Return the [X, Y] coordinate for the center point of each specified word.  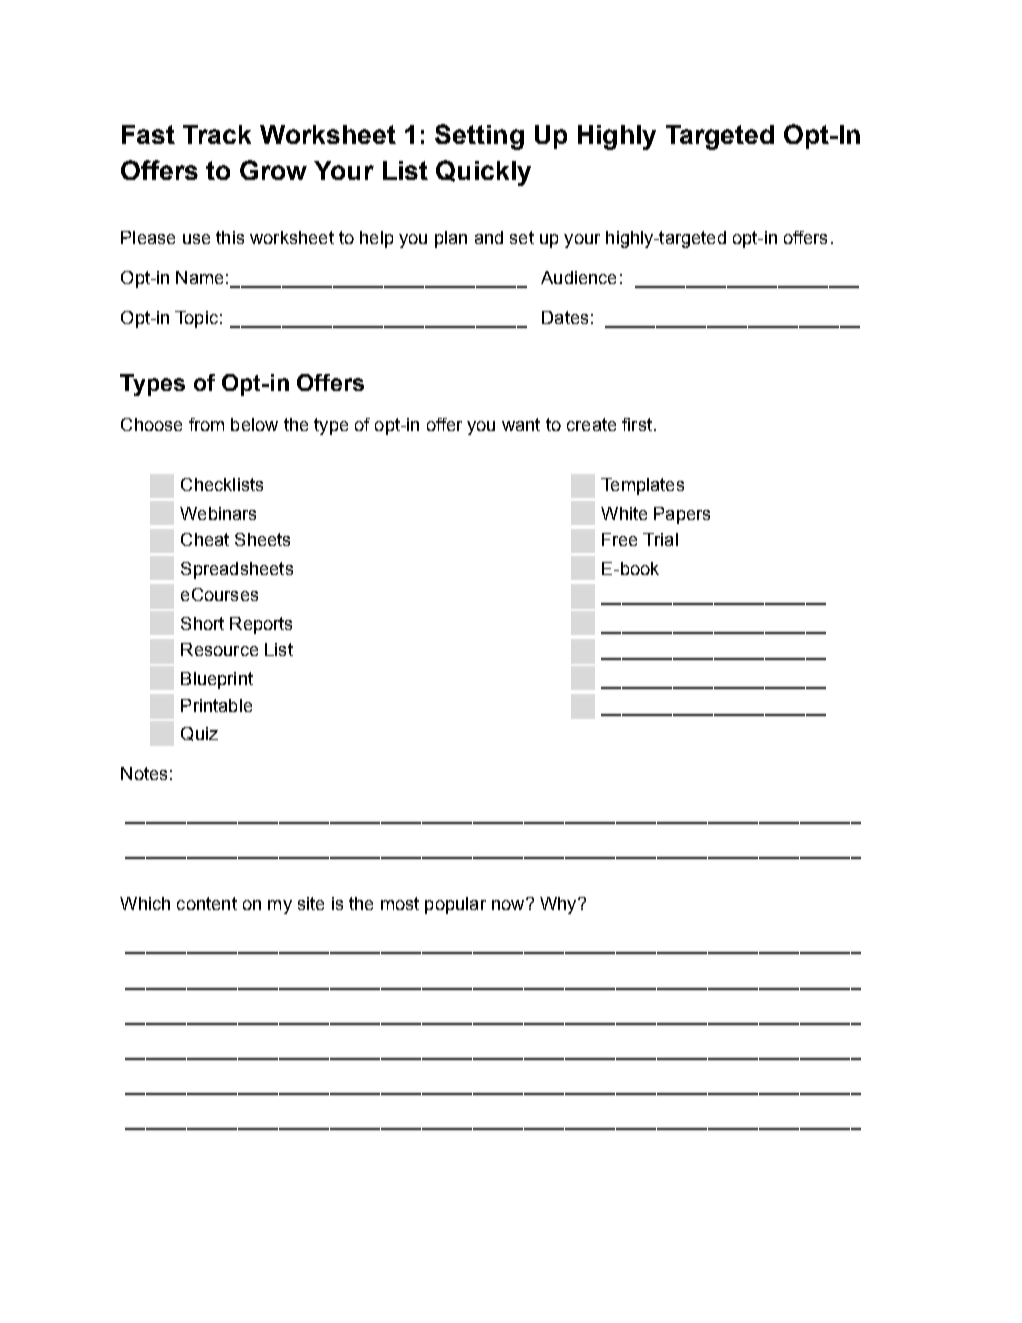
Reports [261, 625]
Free [619, 539]
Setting [479, 137]
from [206, 424]
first [637, 424]
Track [217, 134]
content [207, 903]
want [521, 424]
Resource [219, 649]
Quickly [483, 173]
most [400, 903]
